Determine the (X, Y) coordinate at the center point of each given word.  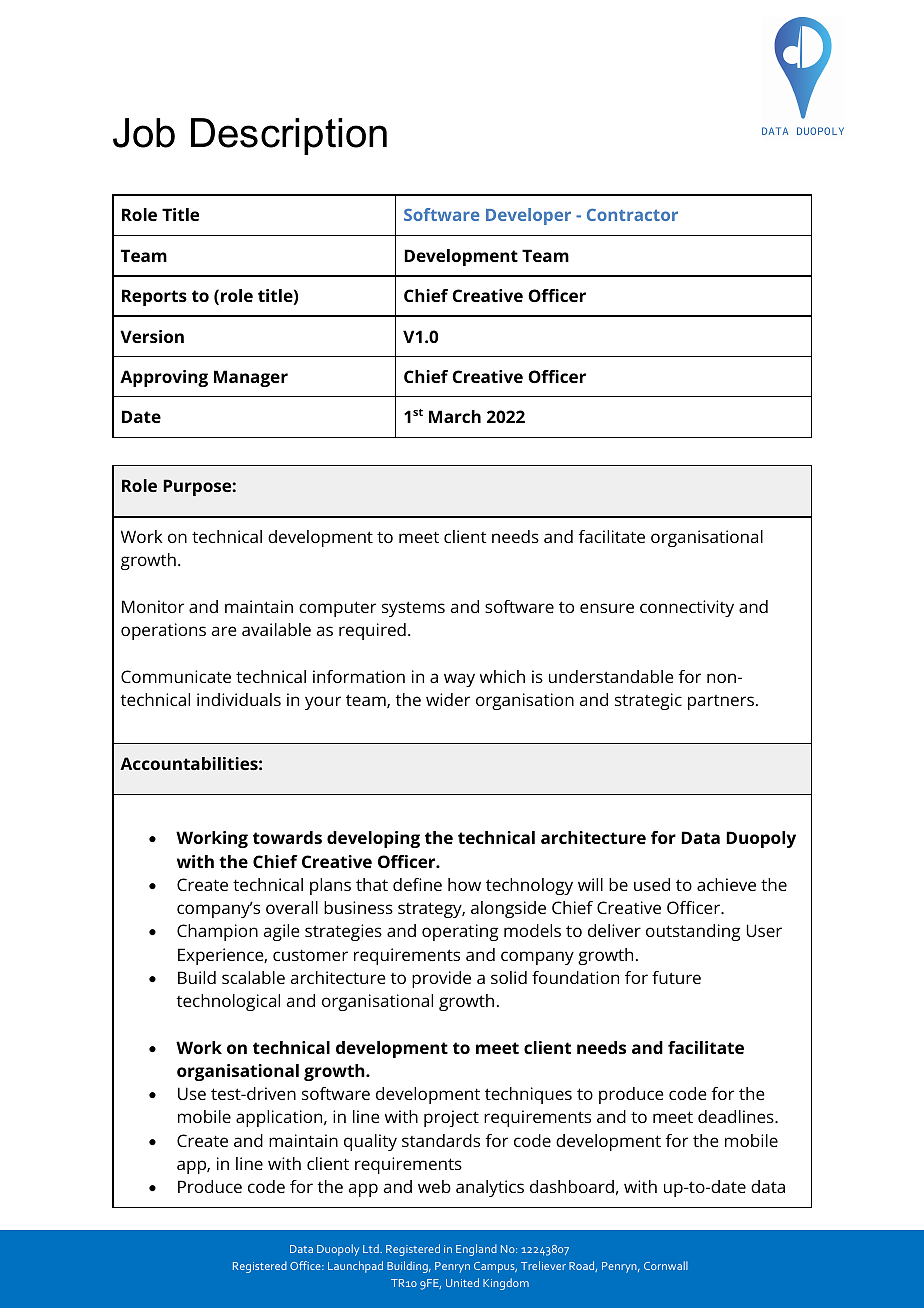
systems (413, 609)
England (476, 1250)
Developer (528, 216)
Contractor (632, 215)
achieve (726, 884)
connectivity (687, 608)
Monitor (153, 606)
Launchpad (355, 1267)
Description (289, 136)
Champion (217, 932)
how (464, 884)
